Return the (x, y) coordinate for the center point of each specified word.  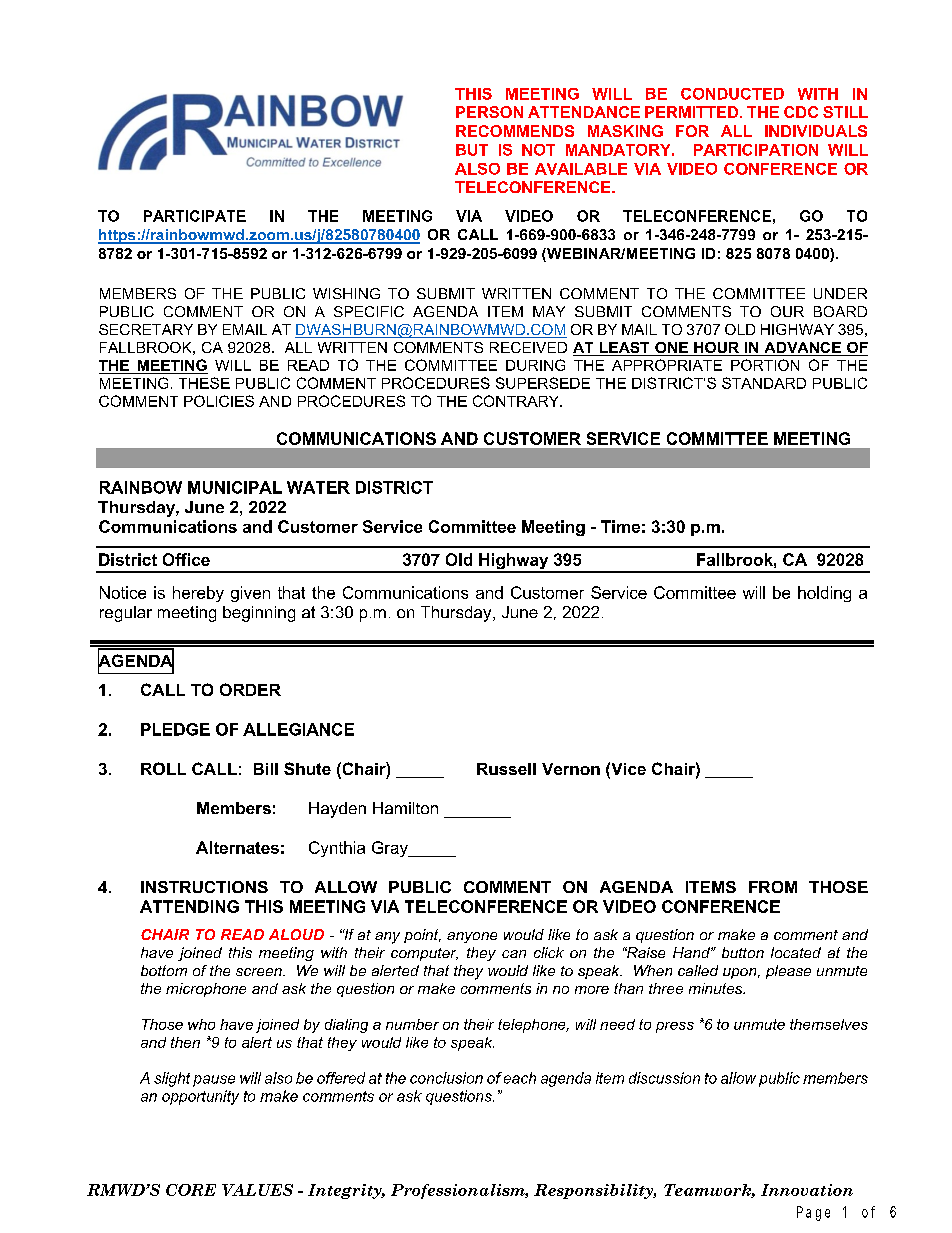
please (788, 972)
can (514, 954)
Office (186, 559)
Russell (506, 769)
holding (824, 594)
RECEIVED (528, 347)
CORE (191, 1190)
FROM (773, 887)
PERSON (489, 112)
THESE (204, 383)
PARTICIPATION (756, 150)
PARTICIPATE (195, 216)
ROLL (163, 768)
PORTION (765, 365)
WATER (318, 487)
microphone (206, 990)
